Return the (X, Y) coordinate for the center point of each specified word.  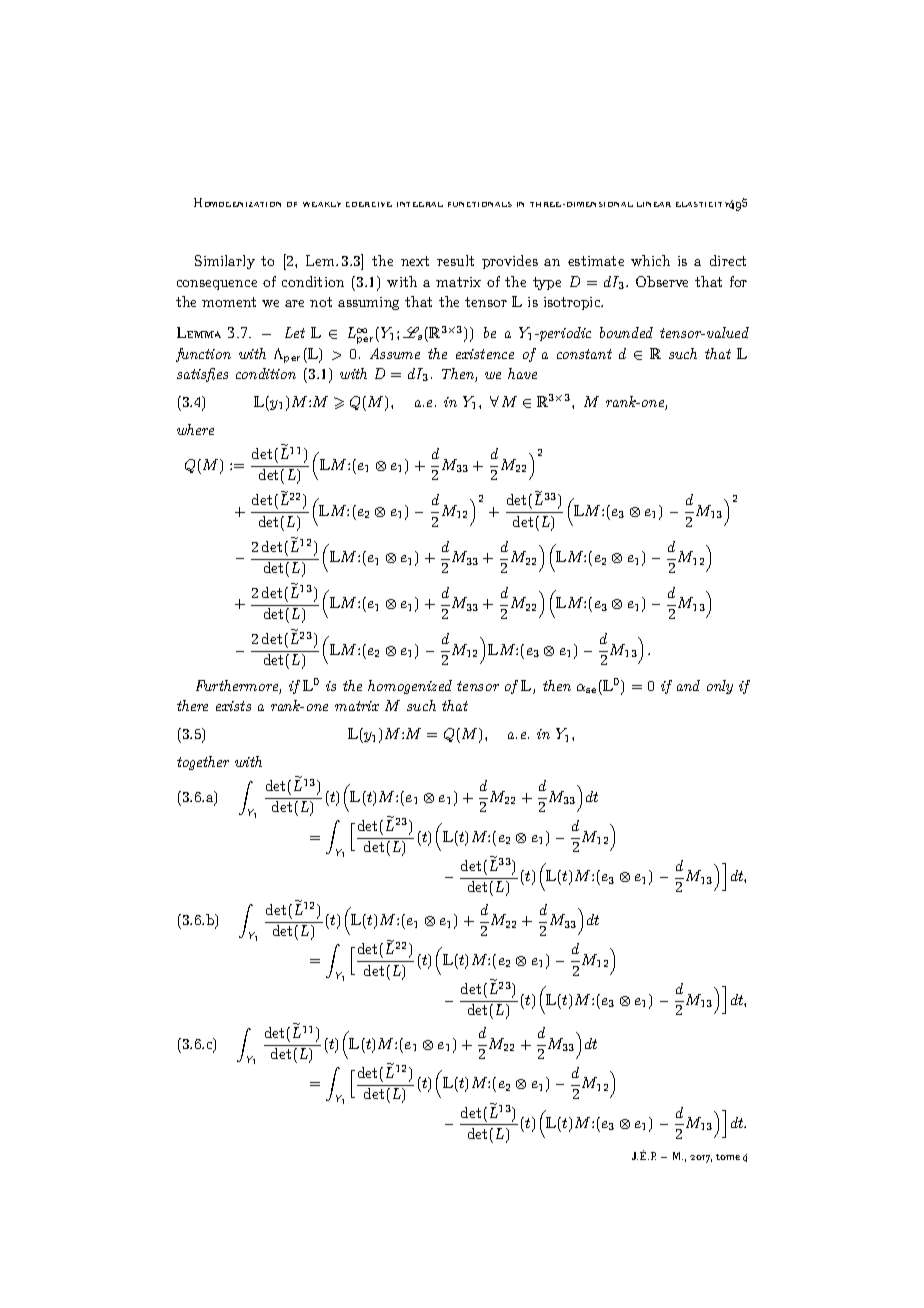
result (455, 260)
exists (233, 706)
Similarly (225, 262)
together (203, 763)
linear (654, 204)
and (688, 685)
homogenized (410, 687)
